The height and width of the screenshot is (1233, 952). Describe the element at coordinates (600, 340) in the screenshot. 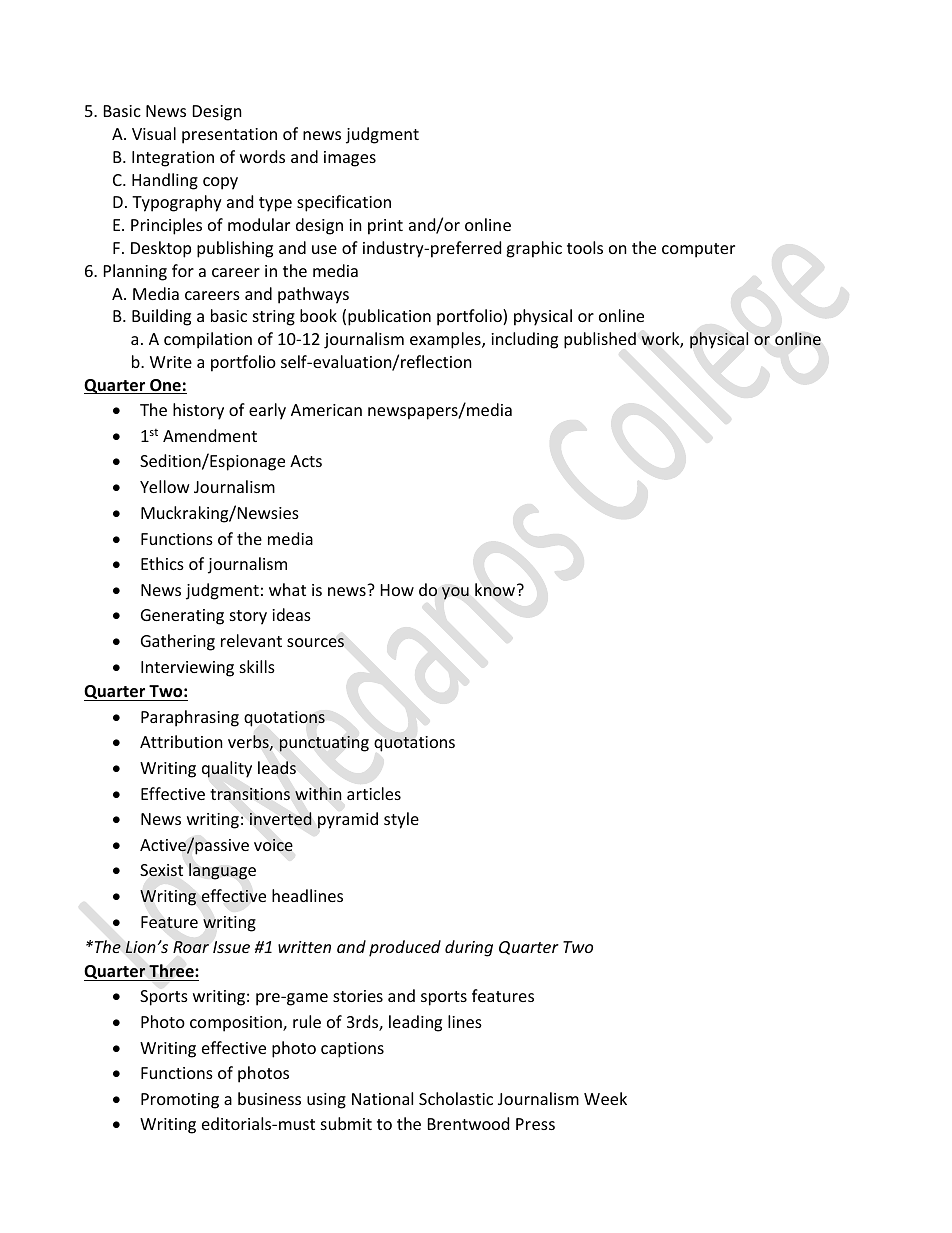

I see `published` at that location.
